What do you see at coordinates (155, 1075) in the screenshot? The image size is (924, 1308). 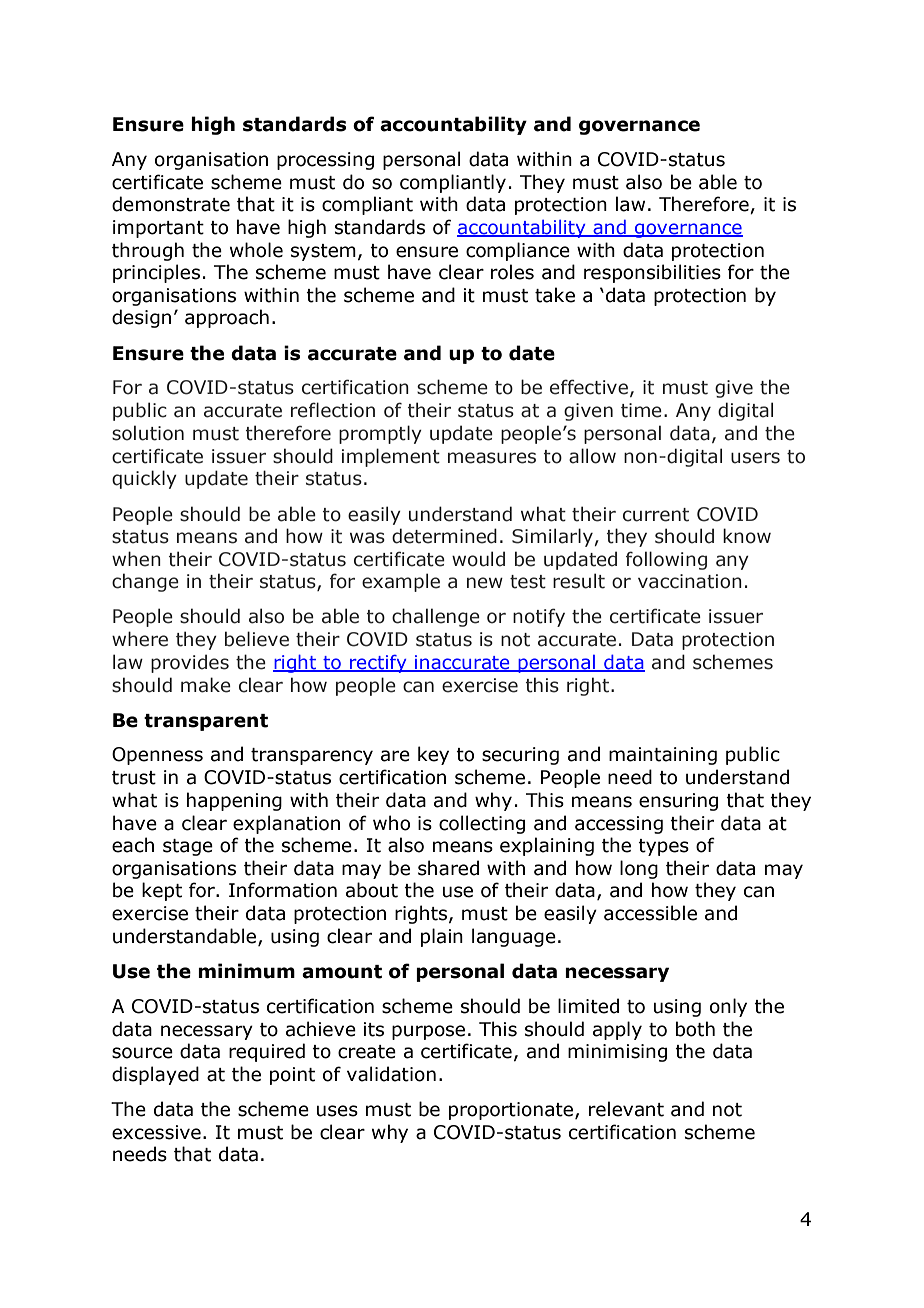 I see `displayed` at bounding box center [155, 1075].
